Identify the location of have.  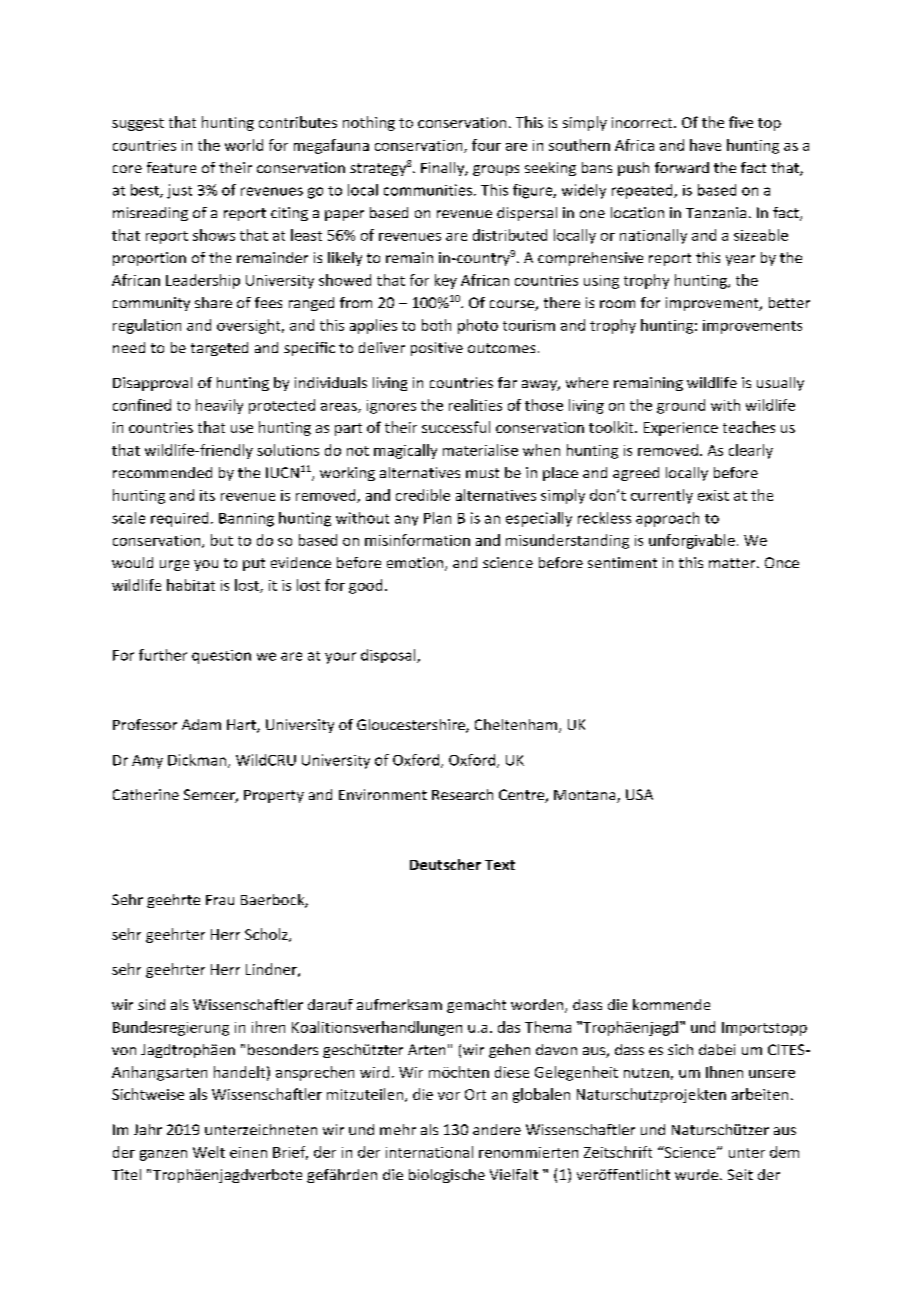
(705, 145).
